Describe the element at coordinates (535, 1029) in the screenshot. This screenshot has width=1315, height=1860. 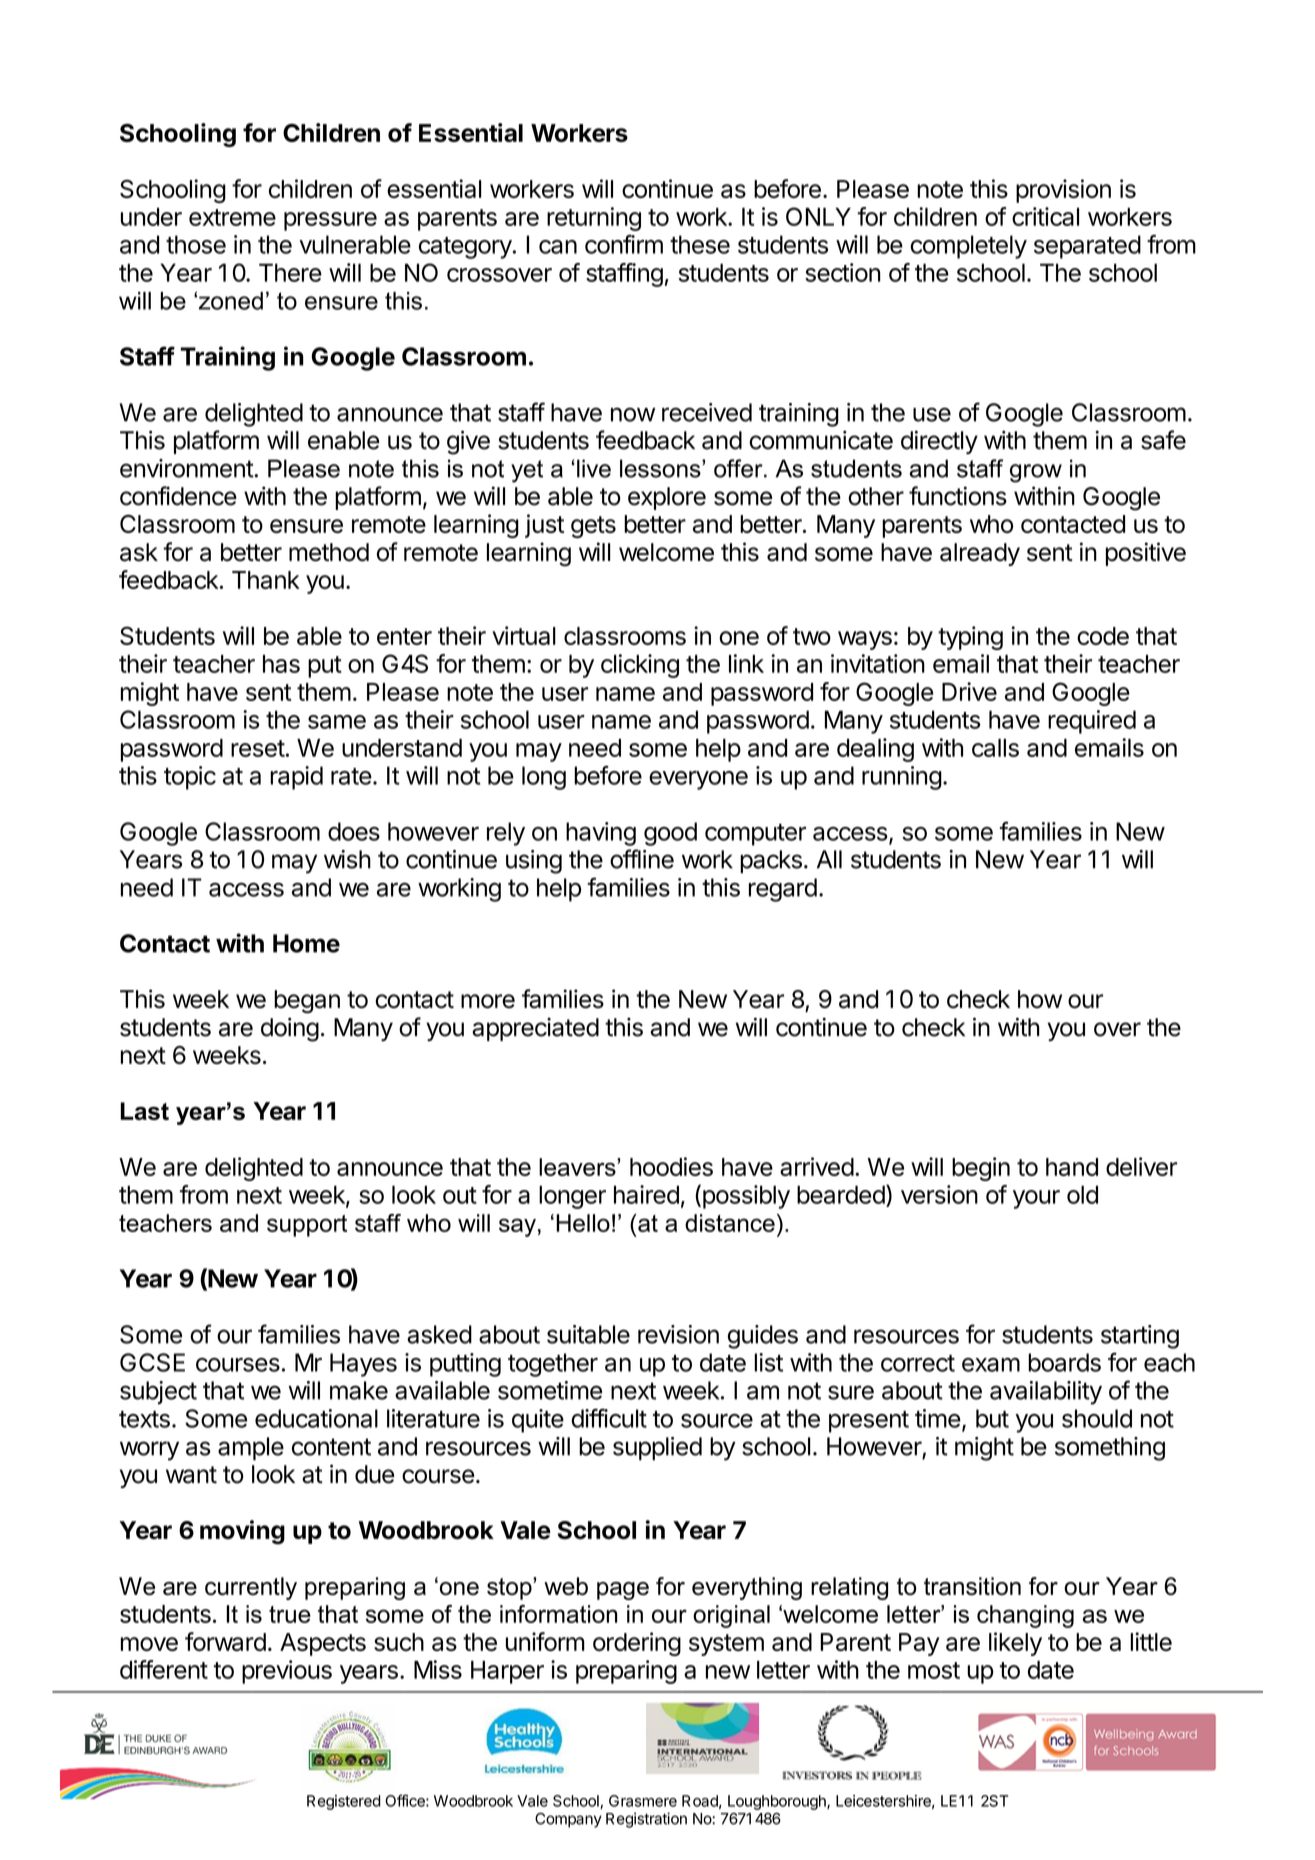
I see `appreciated` at that location.
